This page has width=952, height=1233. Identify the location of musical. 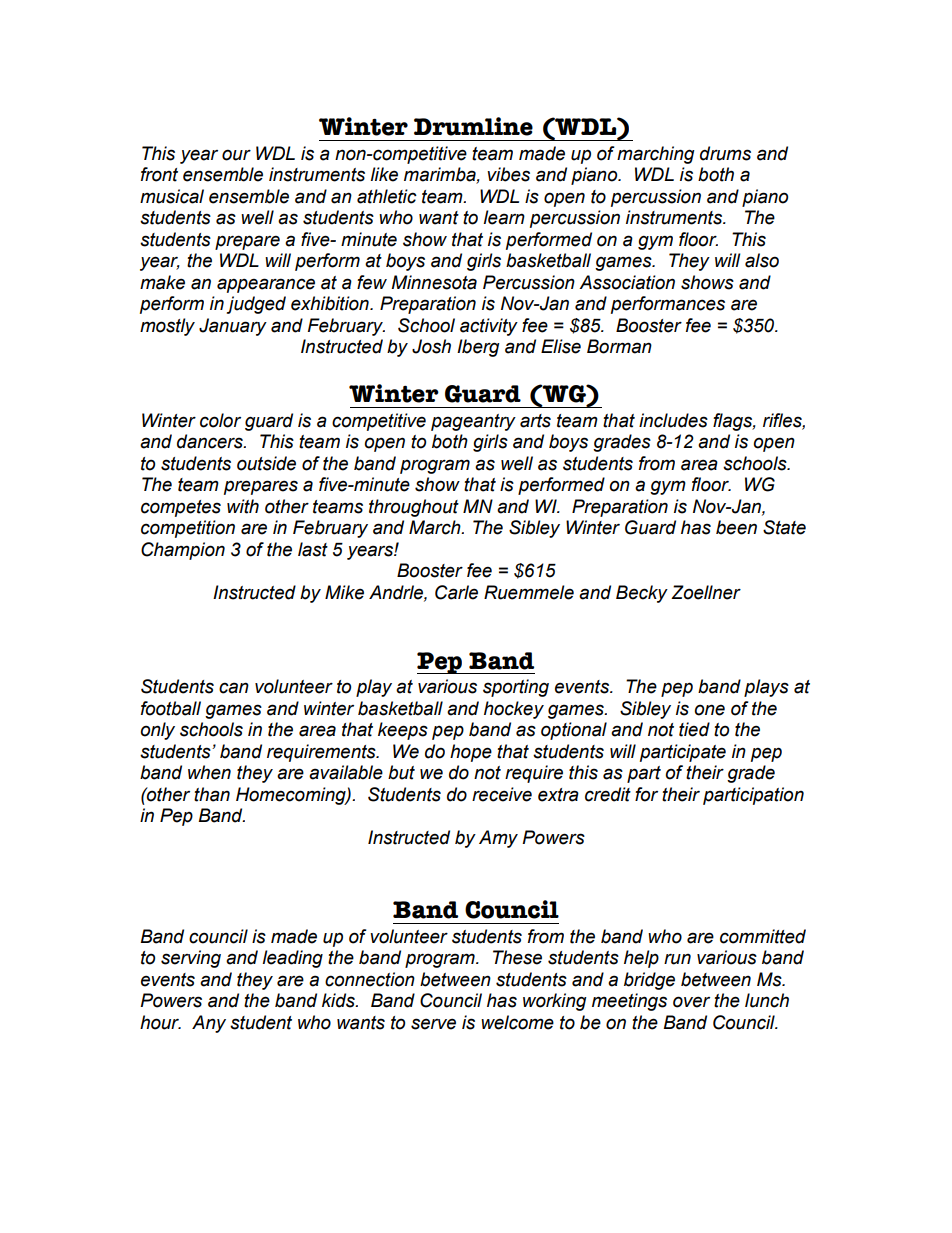
(172, 196).
